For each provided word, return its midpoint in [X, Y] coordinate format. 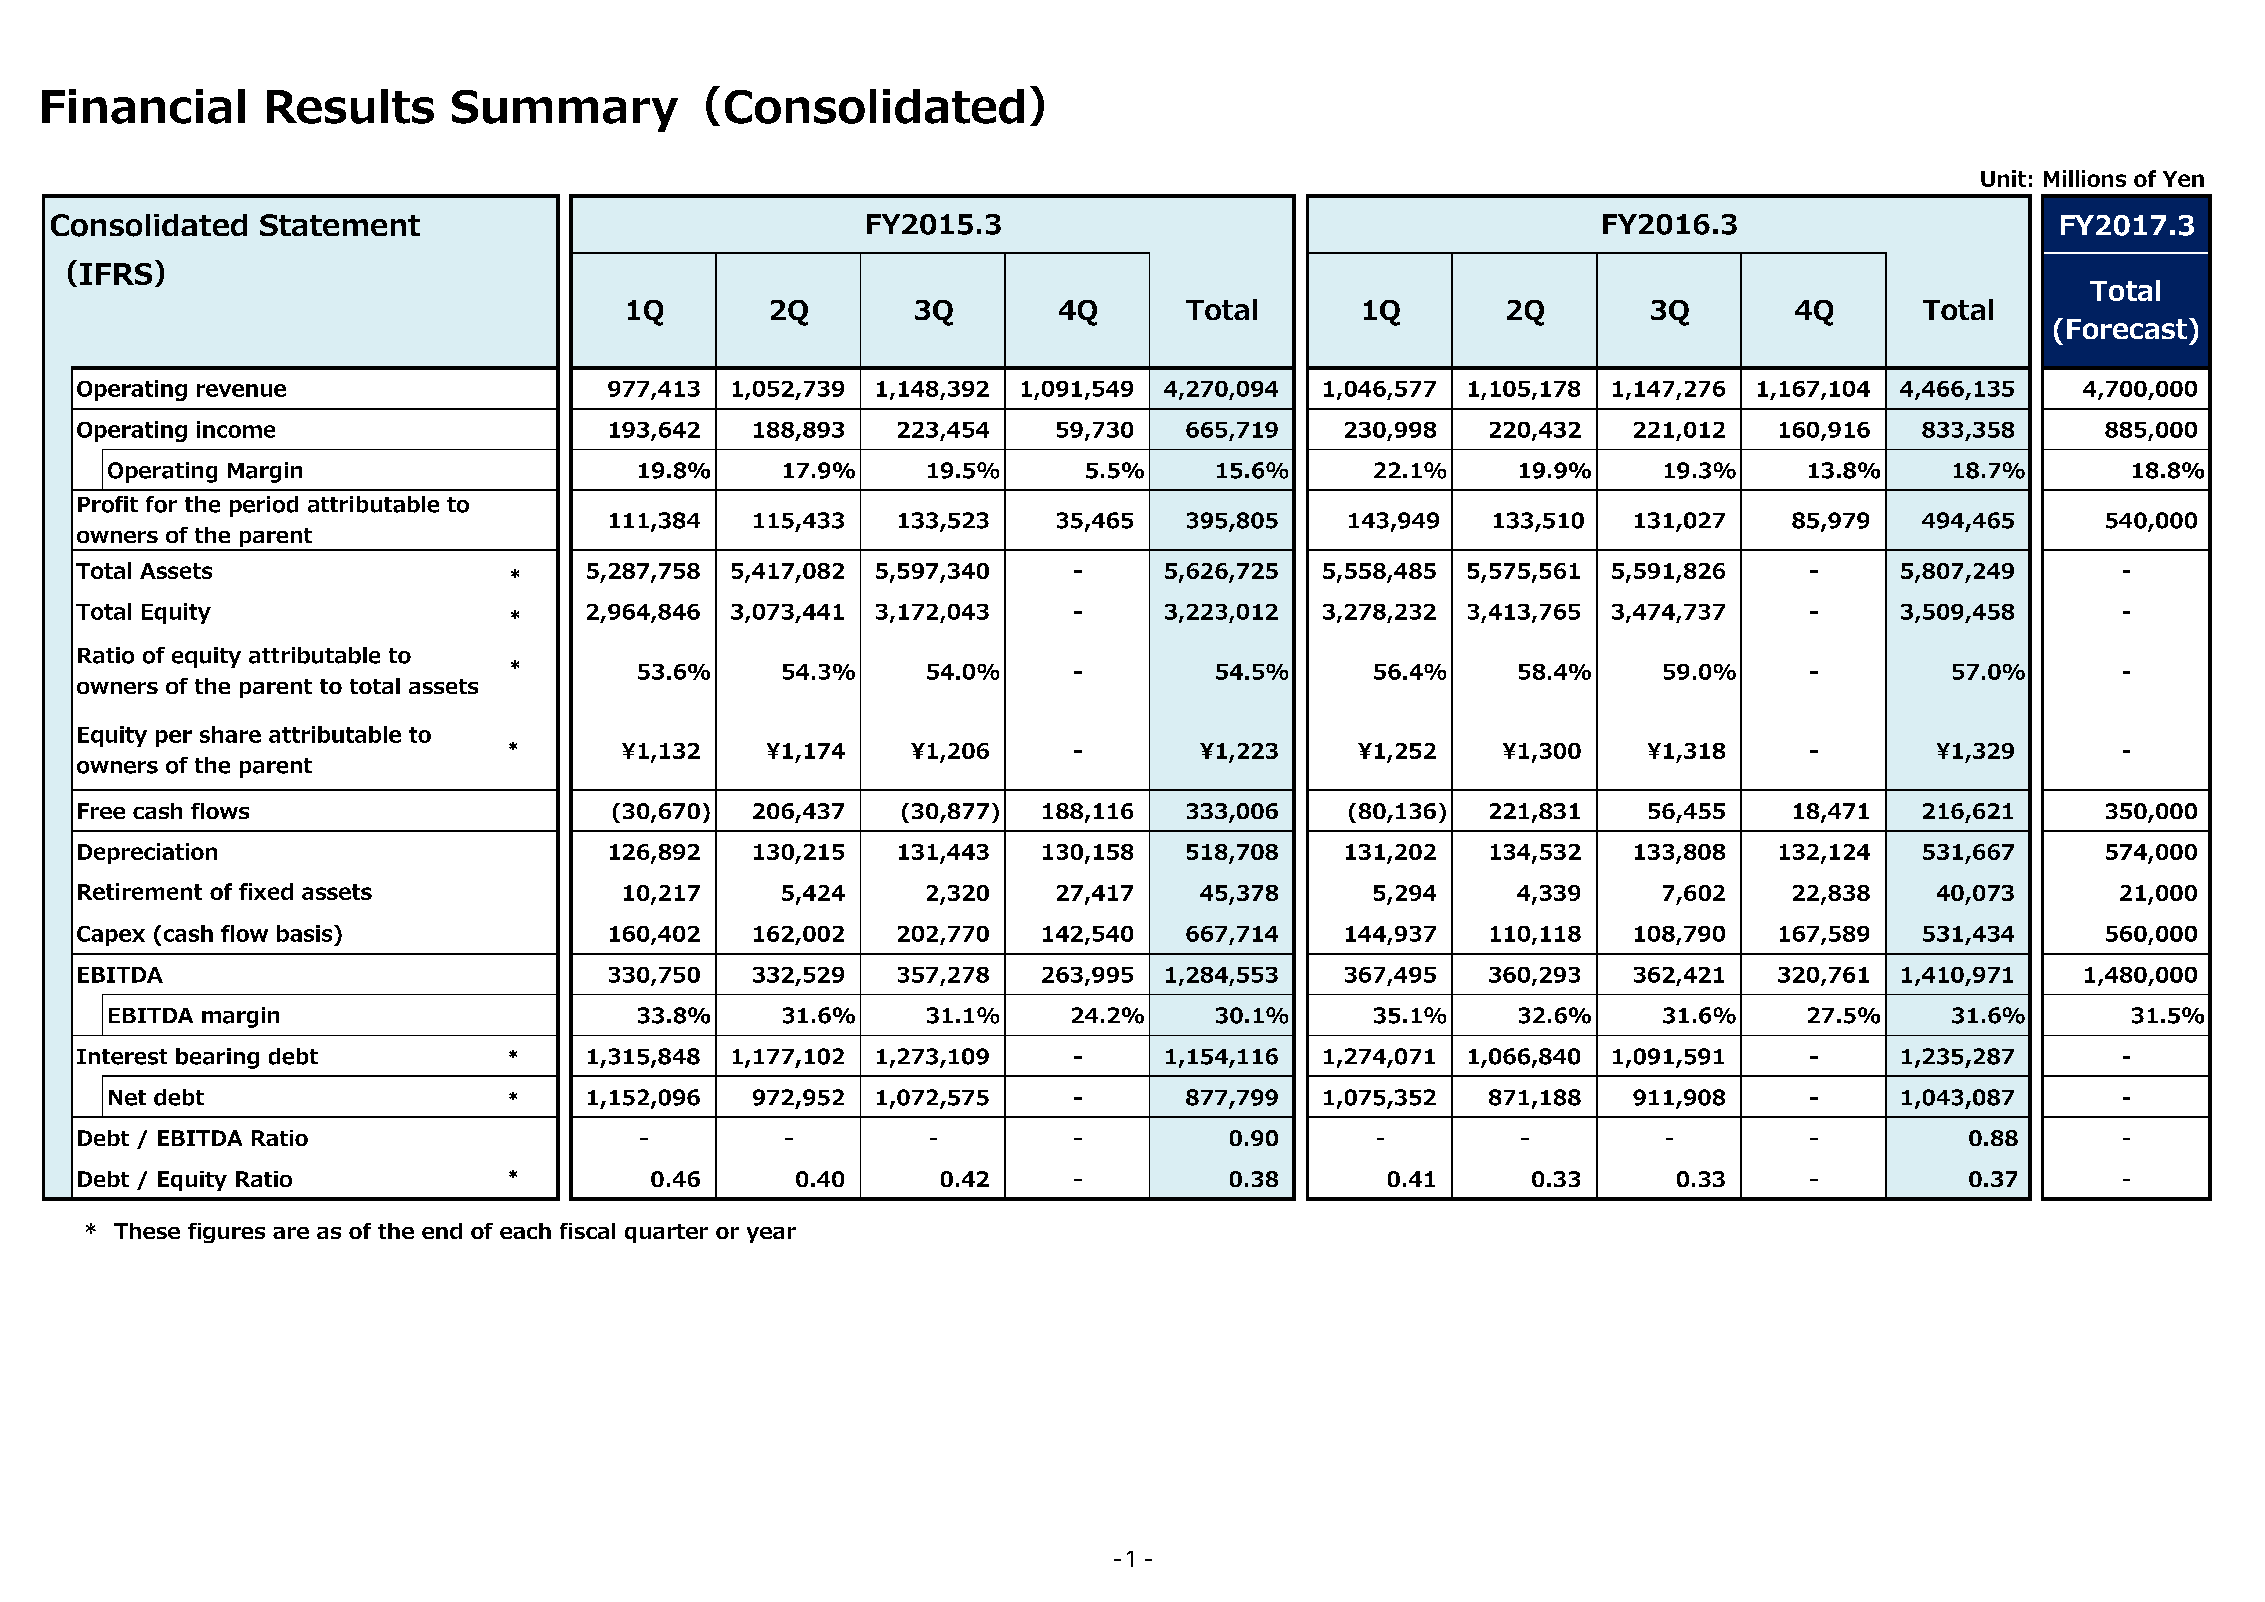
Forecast [2127, 329]
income [236, 429]
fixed [266, 891]
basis [306, 933]
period [264, 506]
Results [350, 106]
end [442, 1231]
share [230, 734]
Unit [2003, 178]
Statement [340, 225]
